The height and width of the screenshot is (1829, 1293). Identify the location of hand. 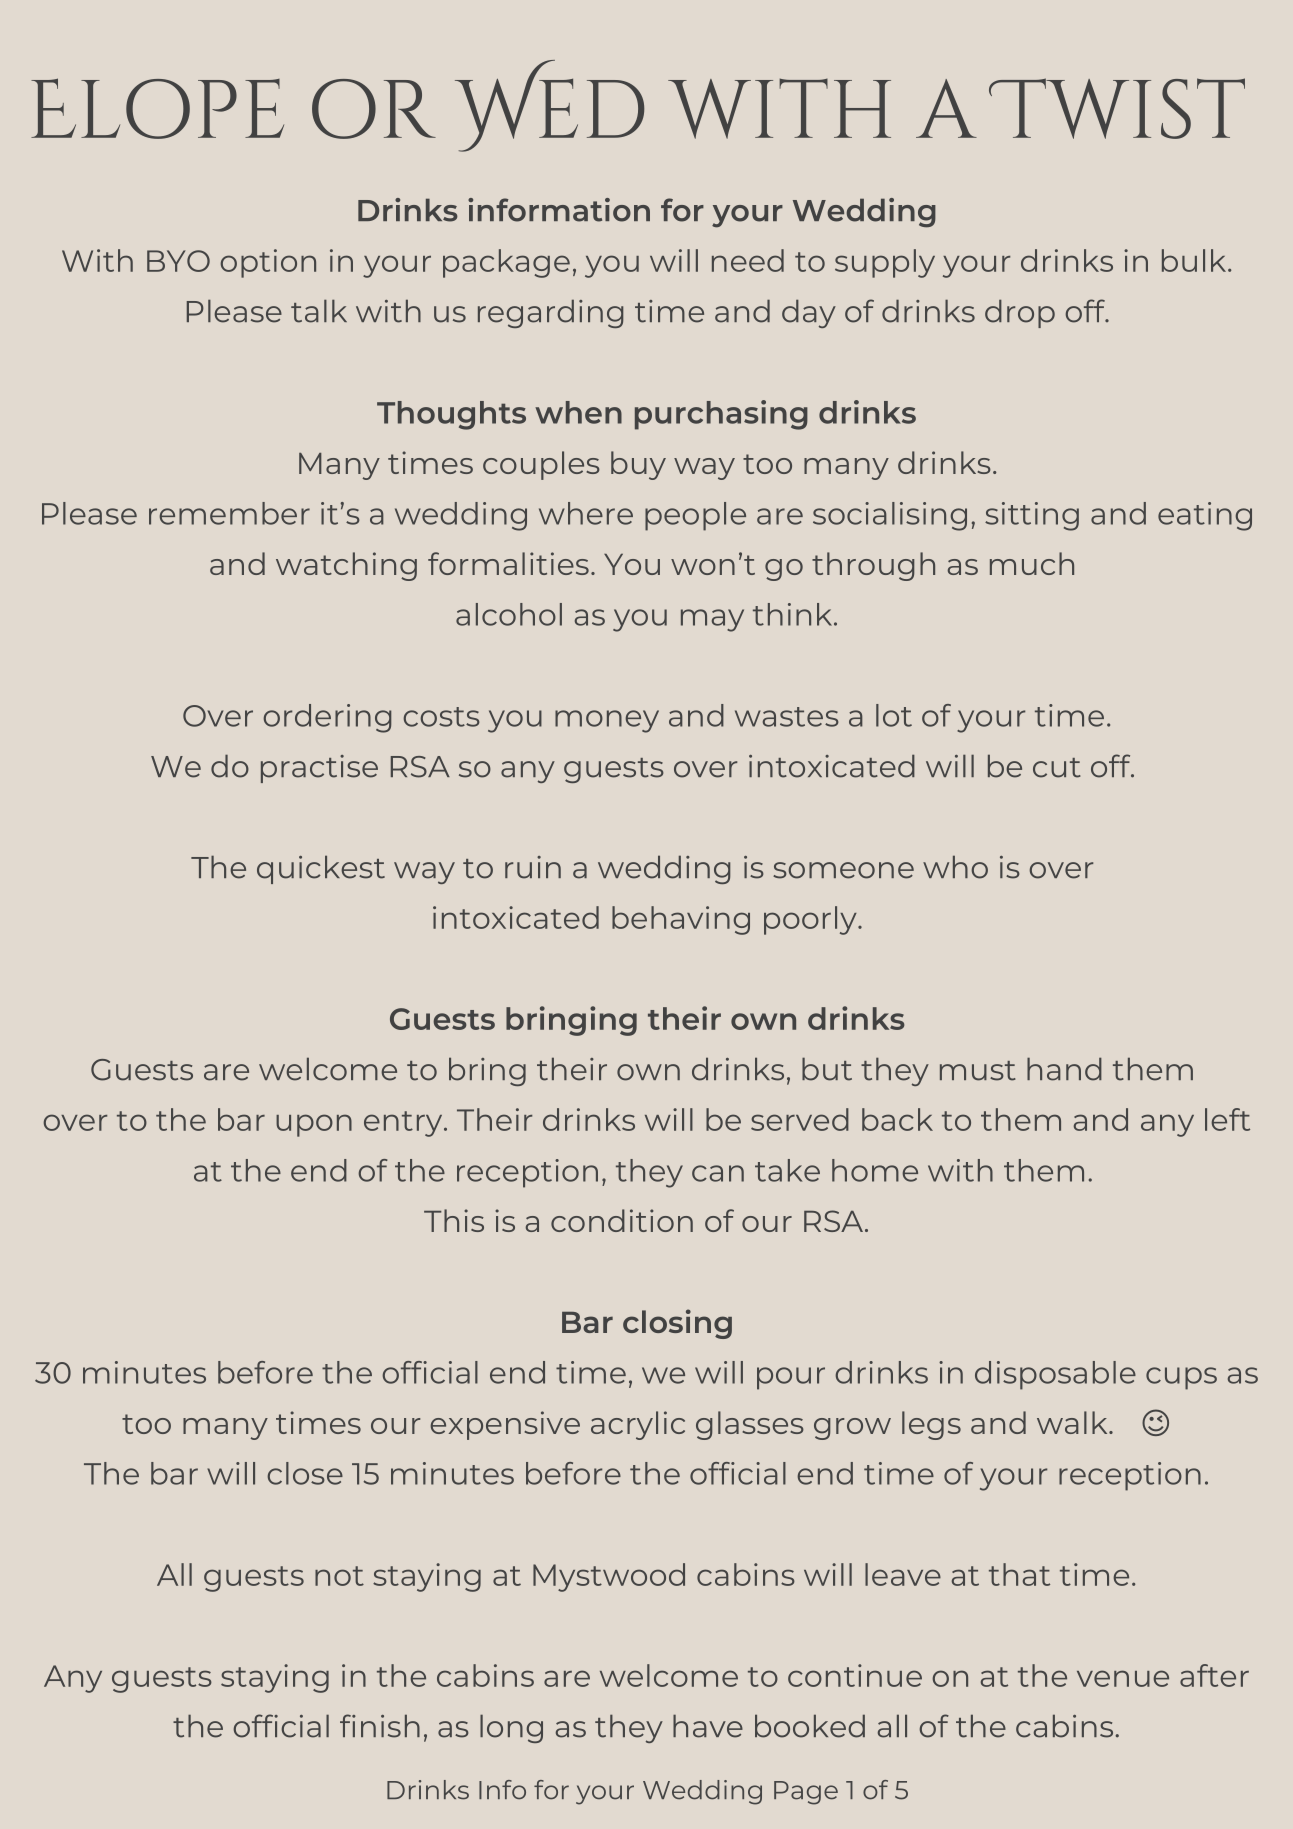
(1064, 1069).
